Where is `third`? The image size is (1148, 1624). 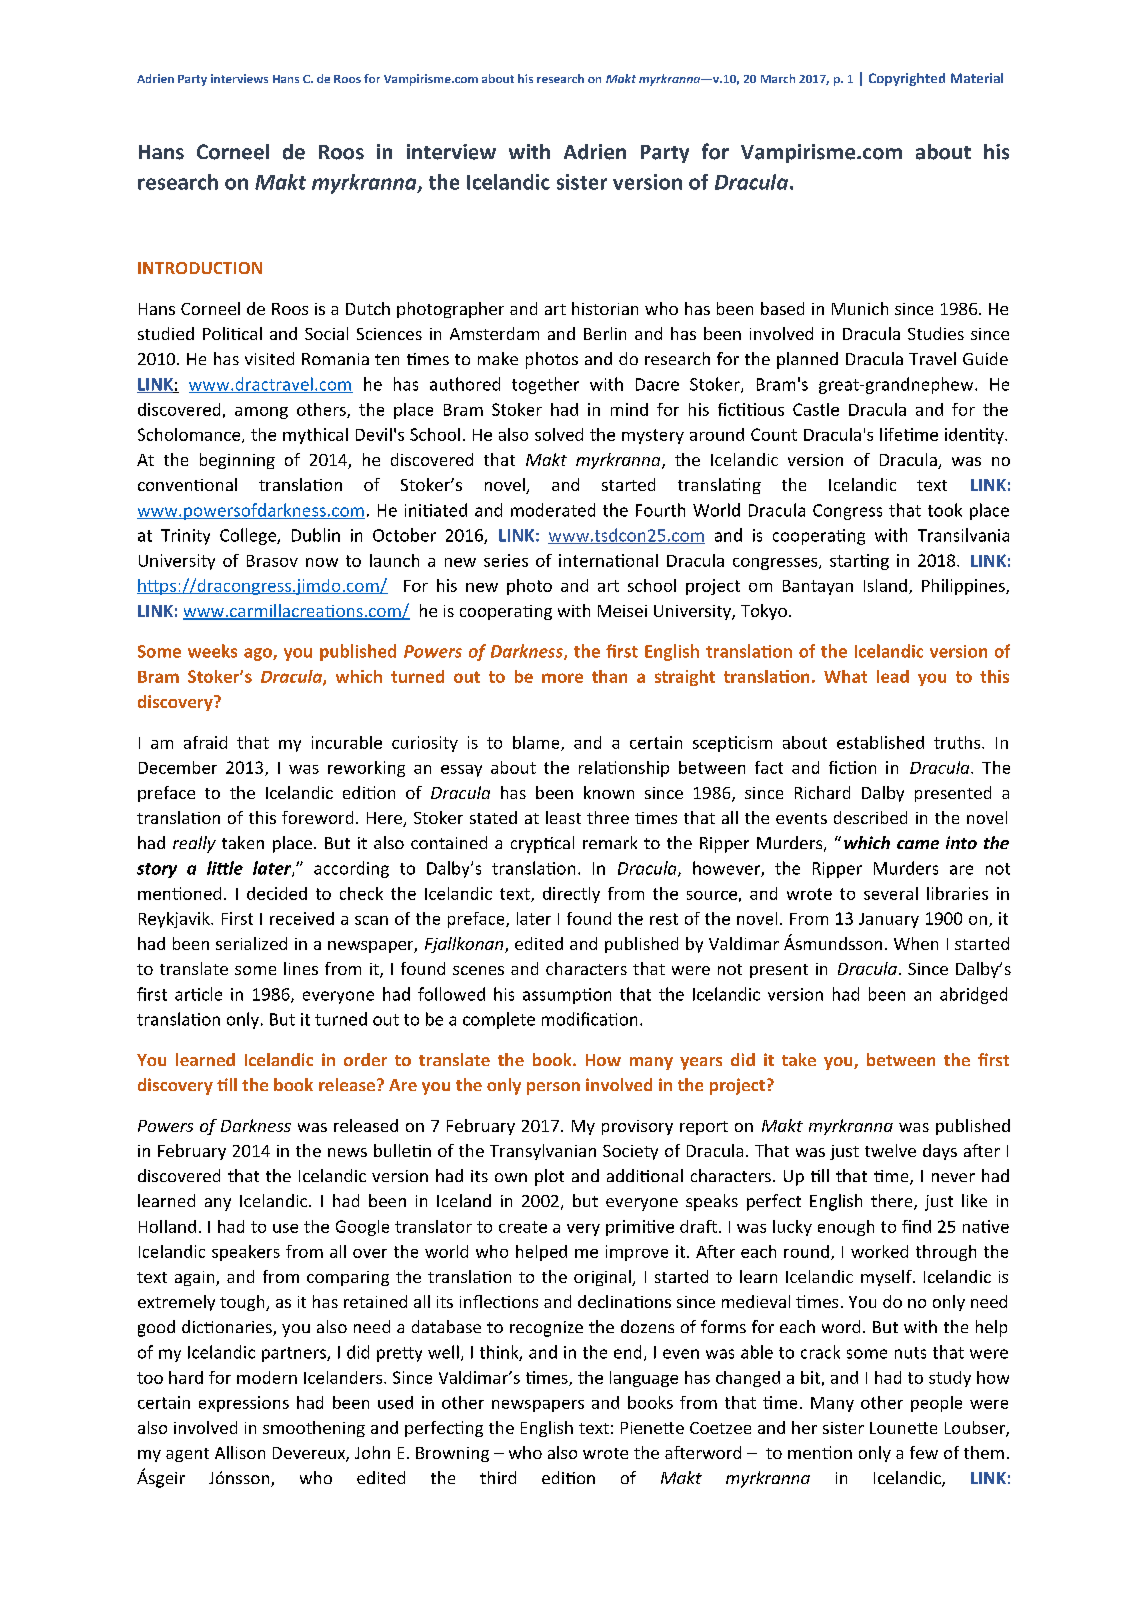
third is located at coordinates (498, 1477).
